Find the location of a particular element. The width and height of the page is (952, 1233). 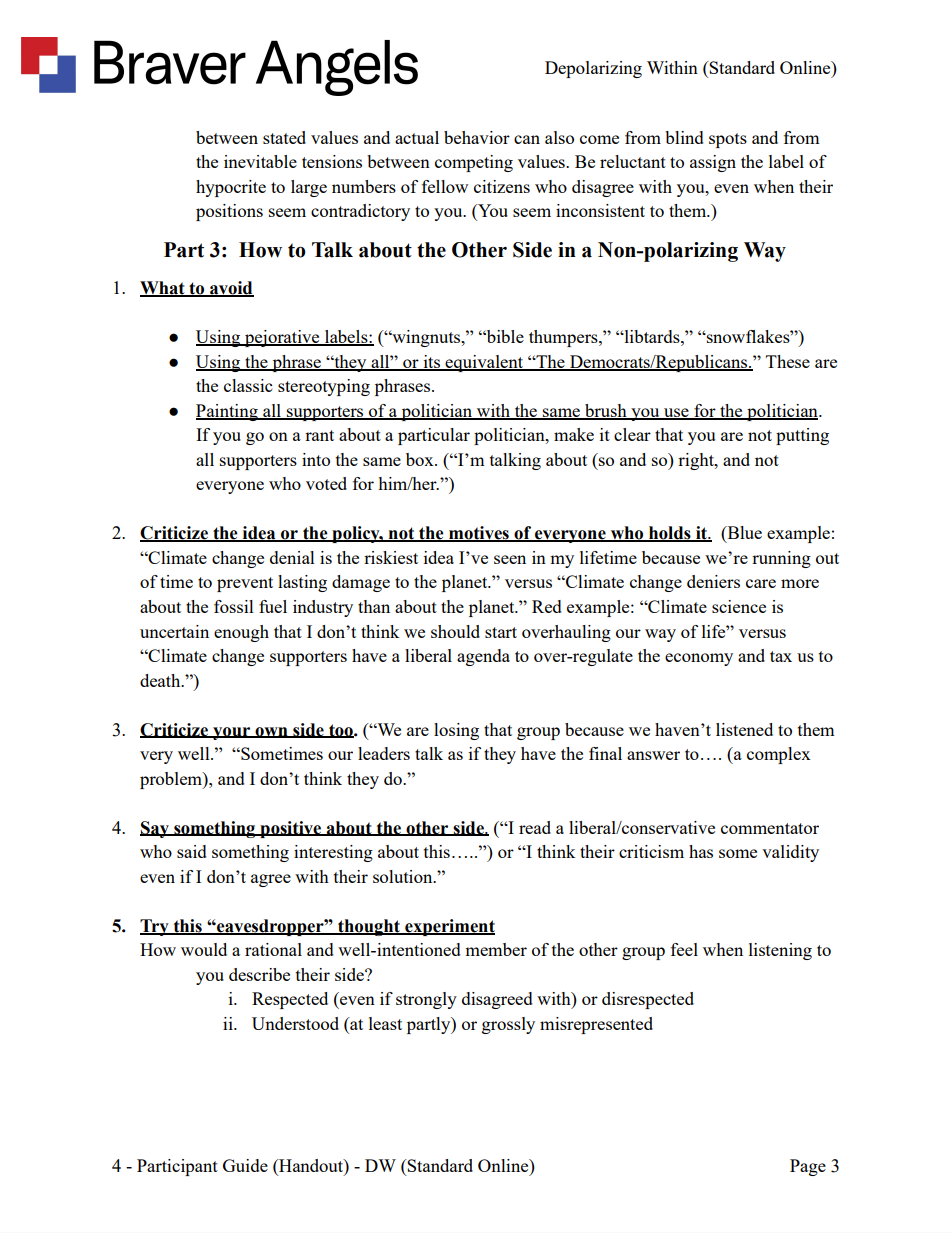

grossly is located at coordinates (508, 1025).
